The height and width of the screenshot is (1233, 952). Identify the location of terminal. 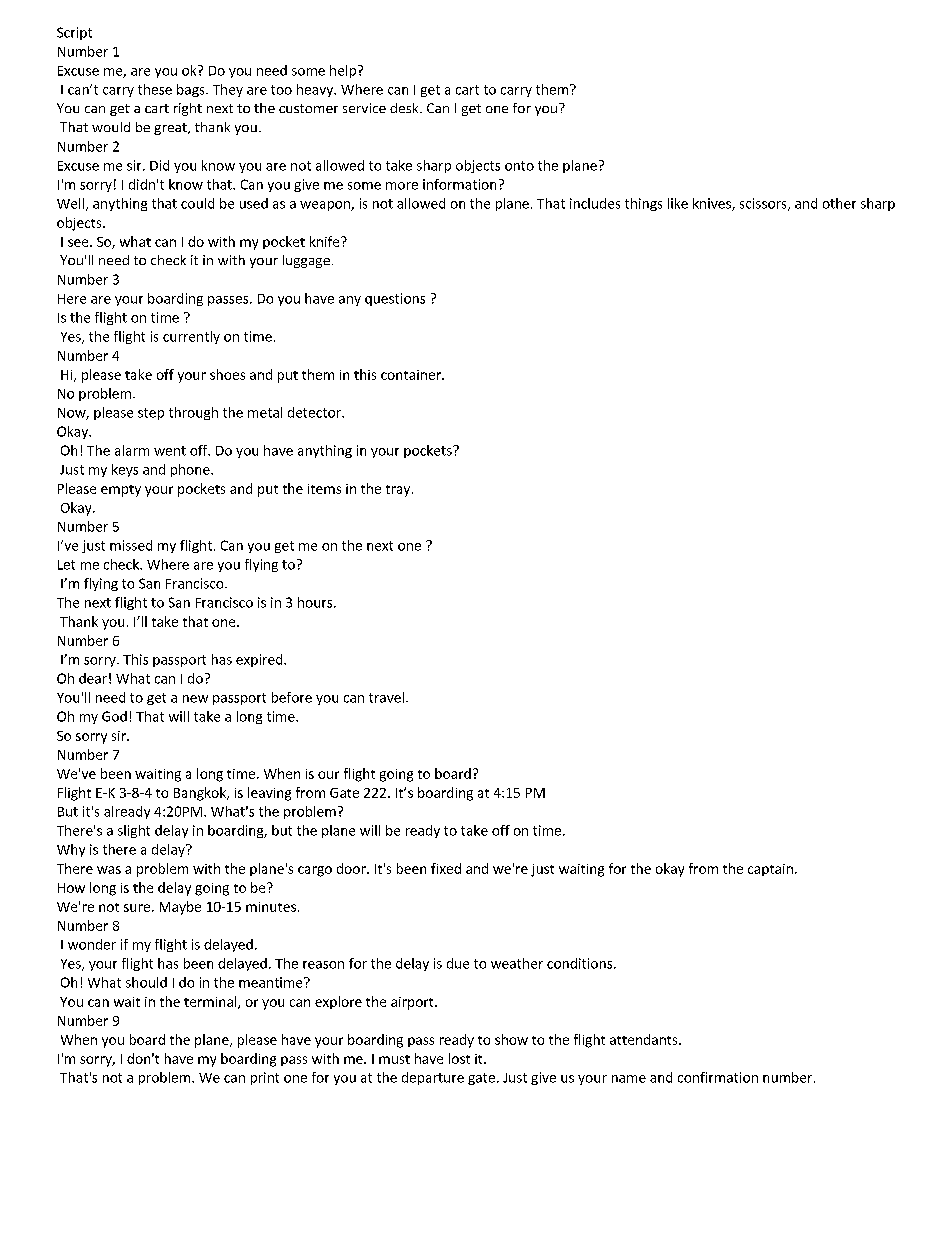
(211, 1002).
